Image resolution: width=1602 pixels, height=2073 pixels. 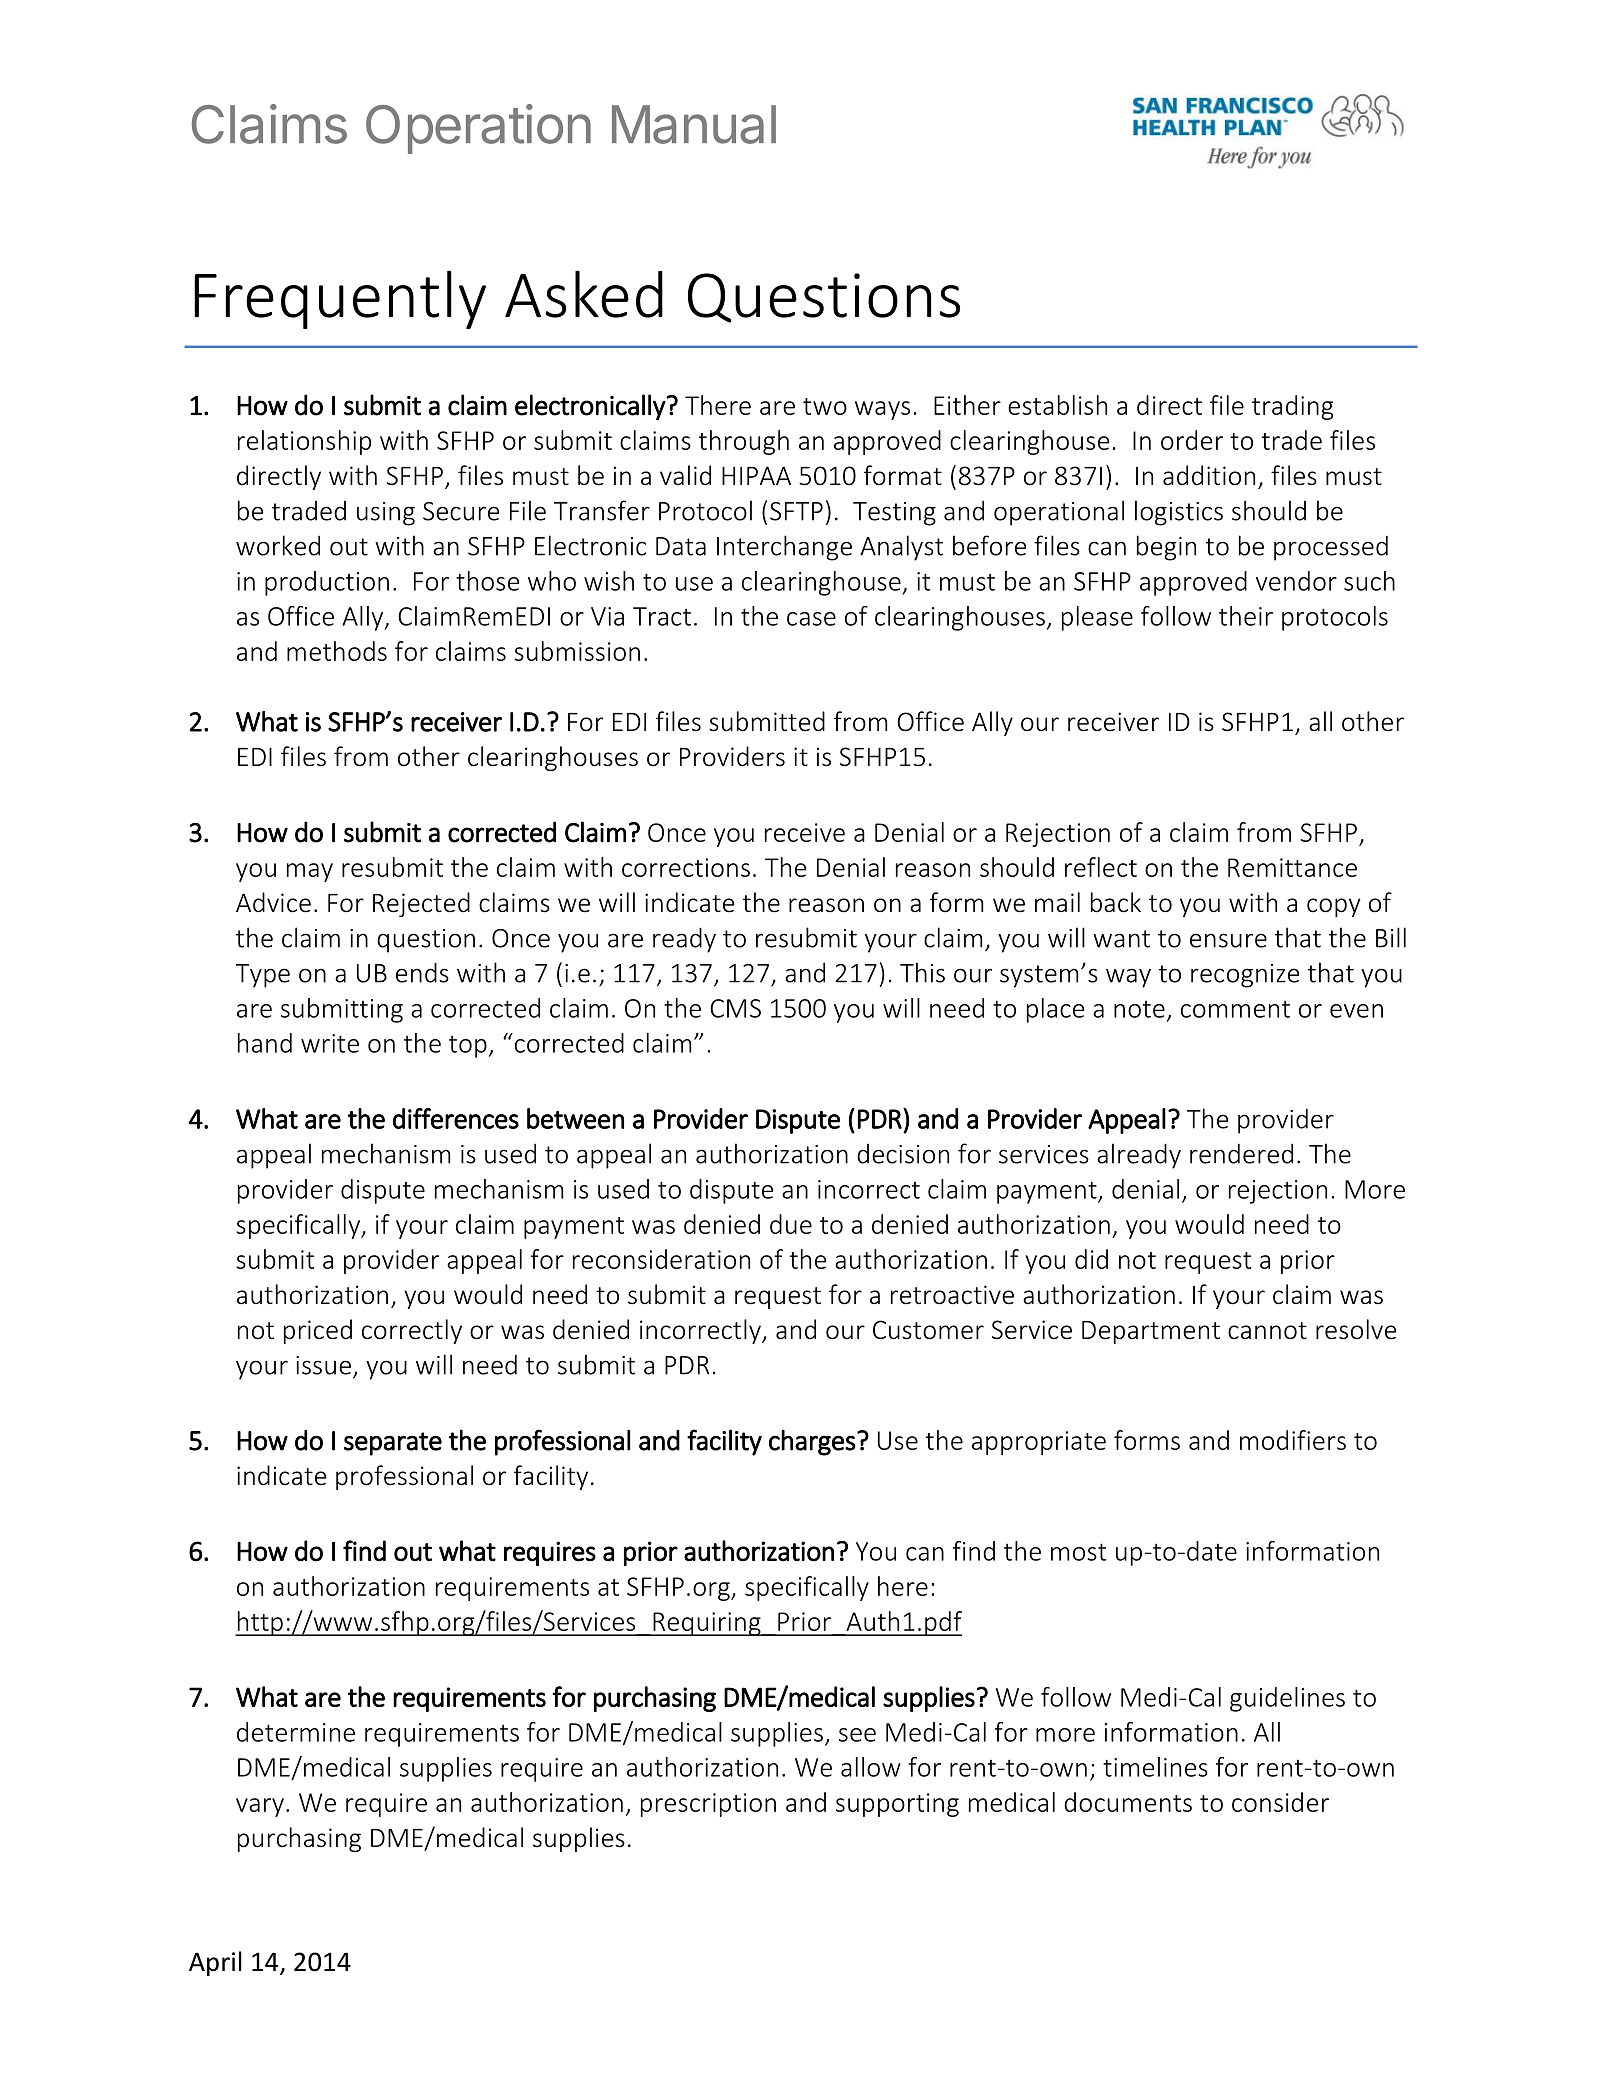 What do you see at coordinates (1267, 1331) in the document?
I see `cannot` at bounding box center [1267, 1331].
